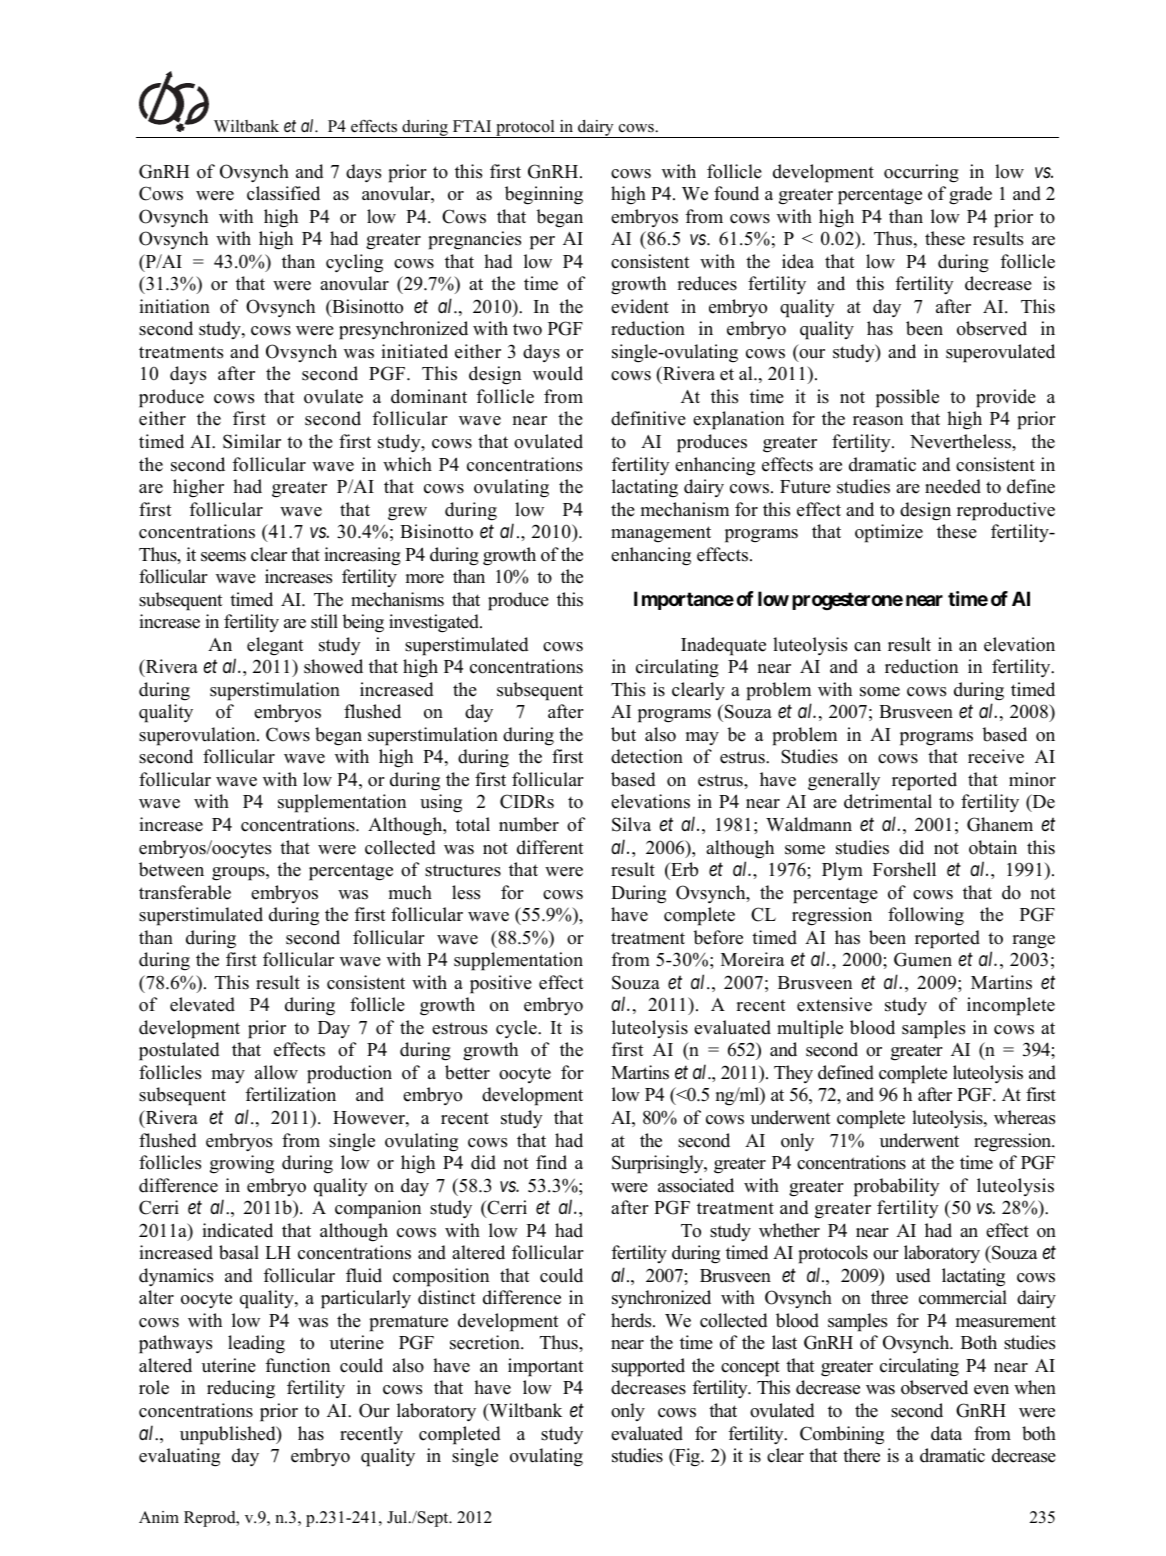  I want to click on grade, so click(970, 195).
